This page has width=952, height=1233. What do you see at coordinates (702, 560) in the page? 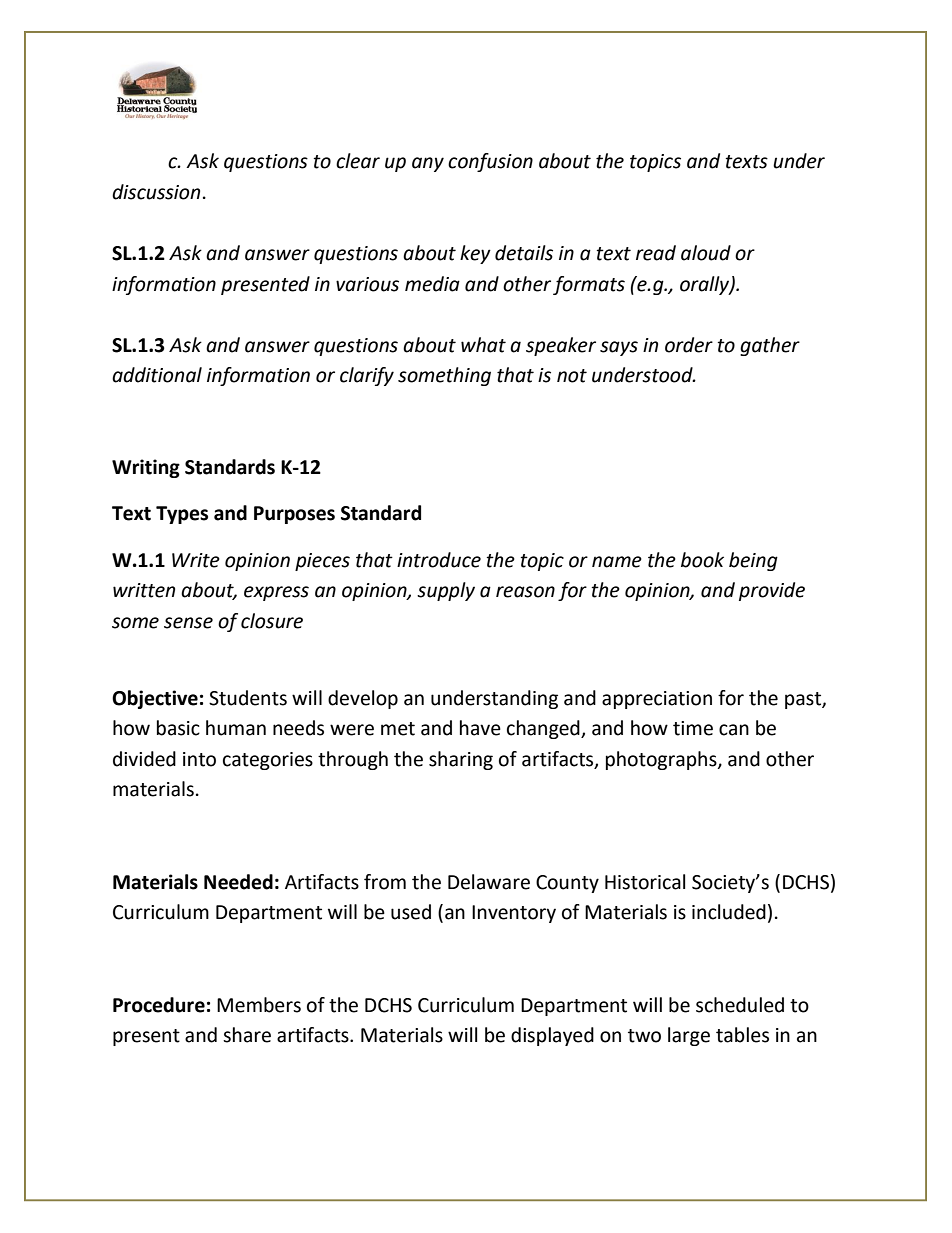
I see `book` at bounding box center [702, 560].
